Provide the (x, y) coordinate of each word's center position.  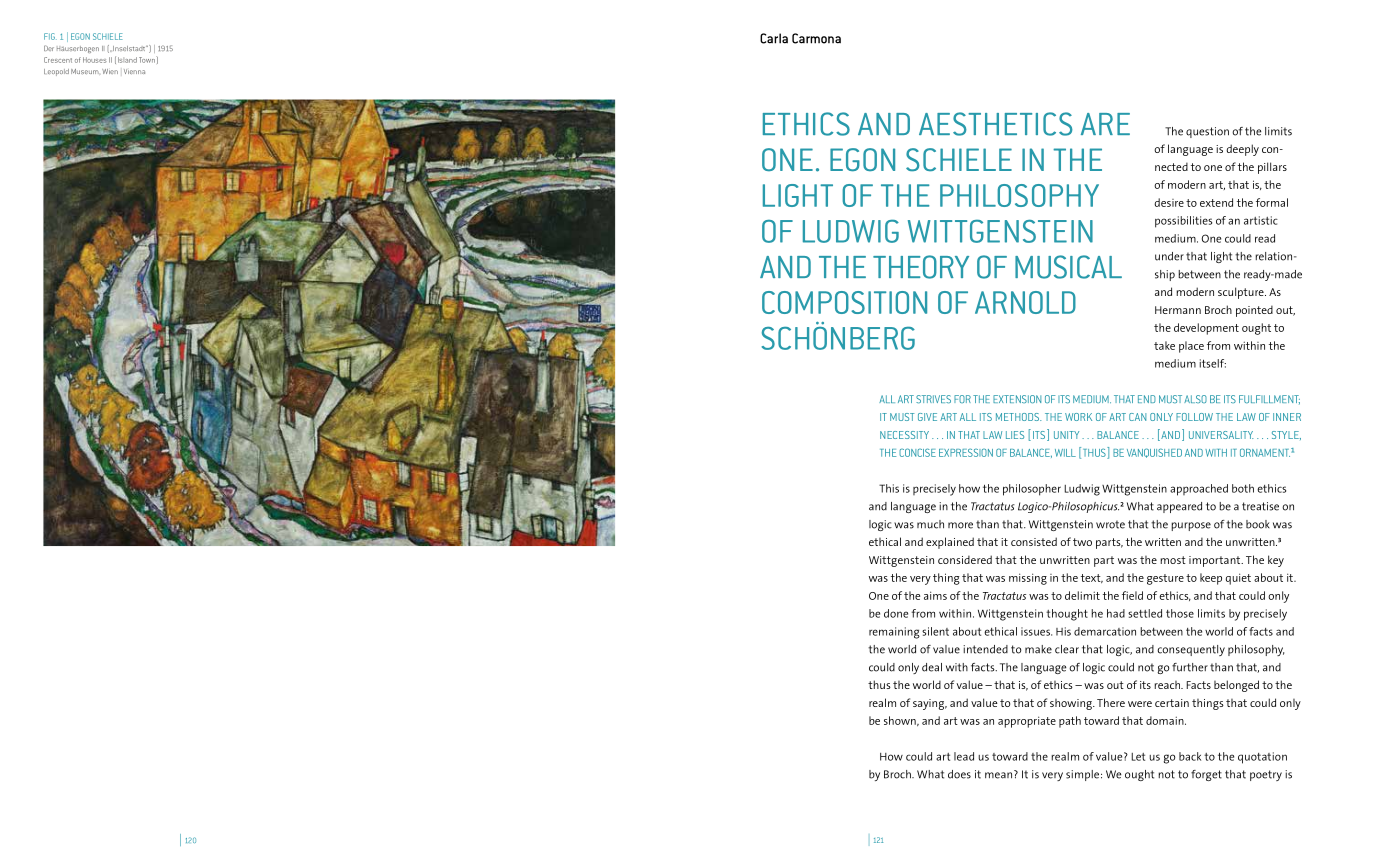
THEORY (921, 267)
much (930, 524)
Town (148, 59)
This (889, 488)
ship (1165, 275)
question (1207, 132)
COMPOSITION (844, 302)
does (959, 774)
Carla (774, 38)
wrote (1110, 524)
